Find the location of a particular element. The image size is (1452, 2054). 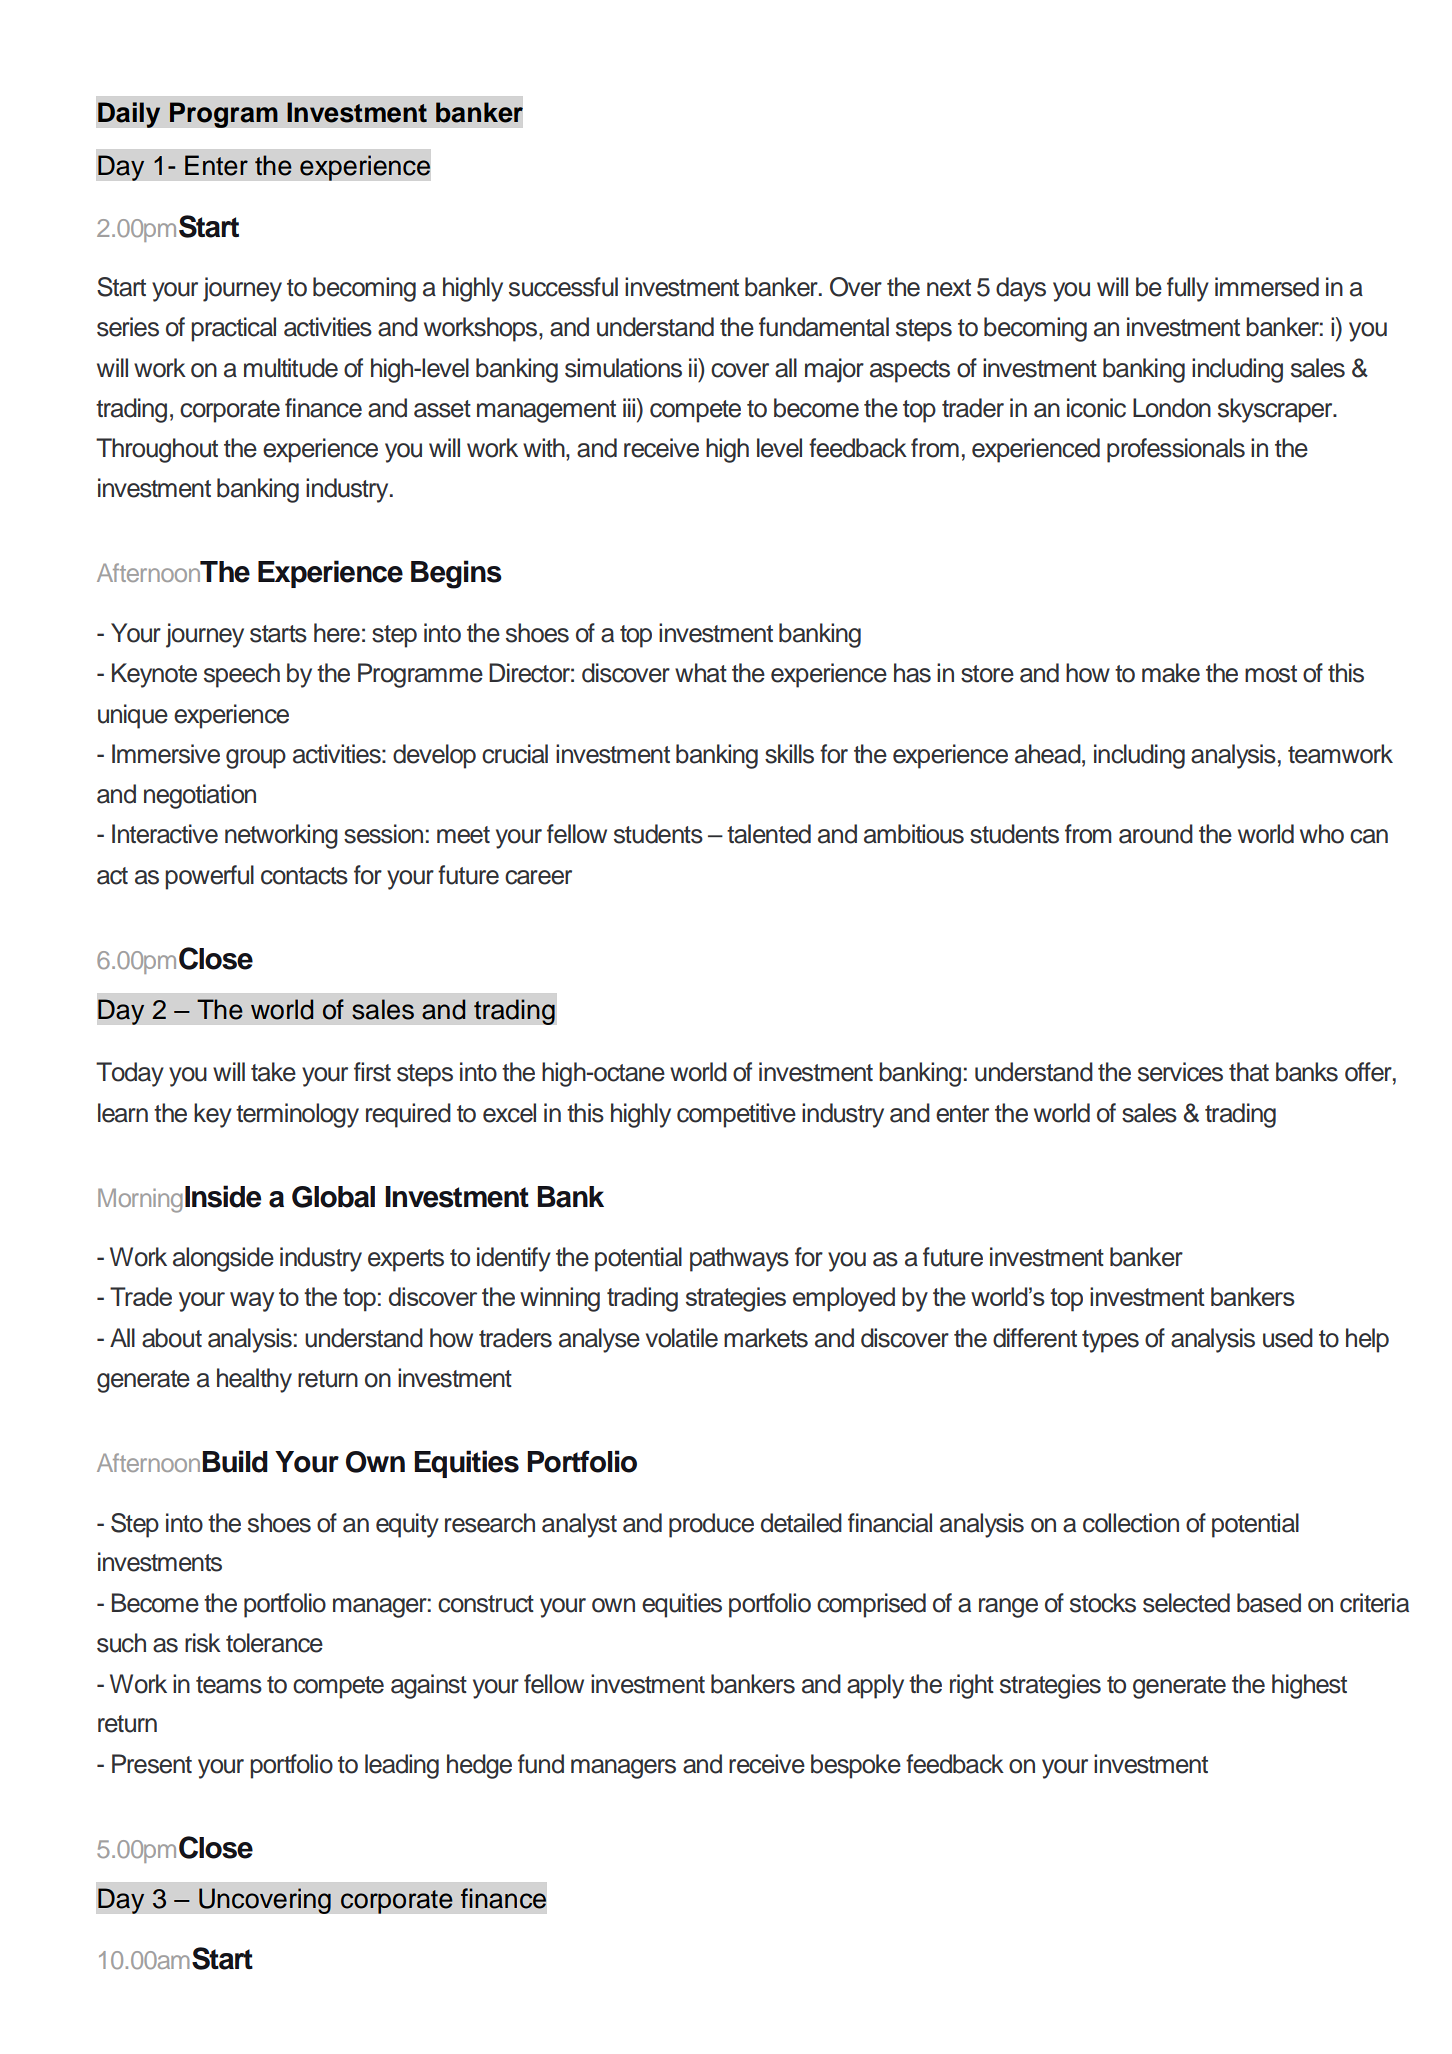

most is located at coordinates (1271, 674).
